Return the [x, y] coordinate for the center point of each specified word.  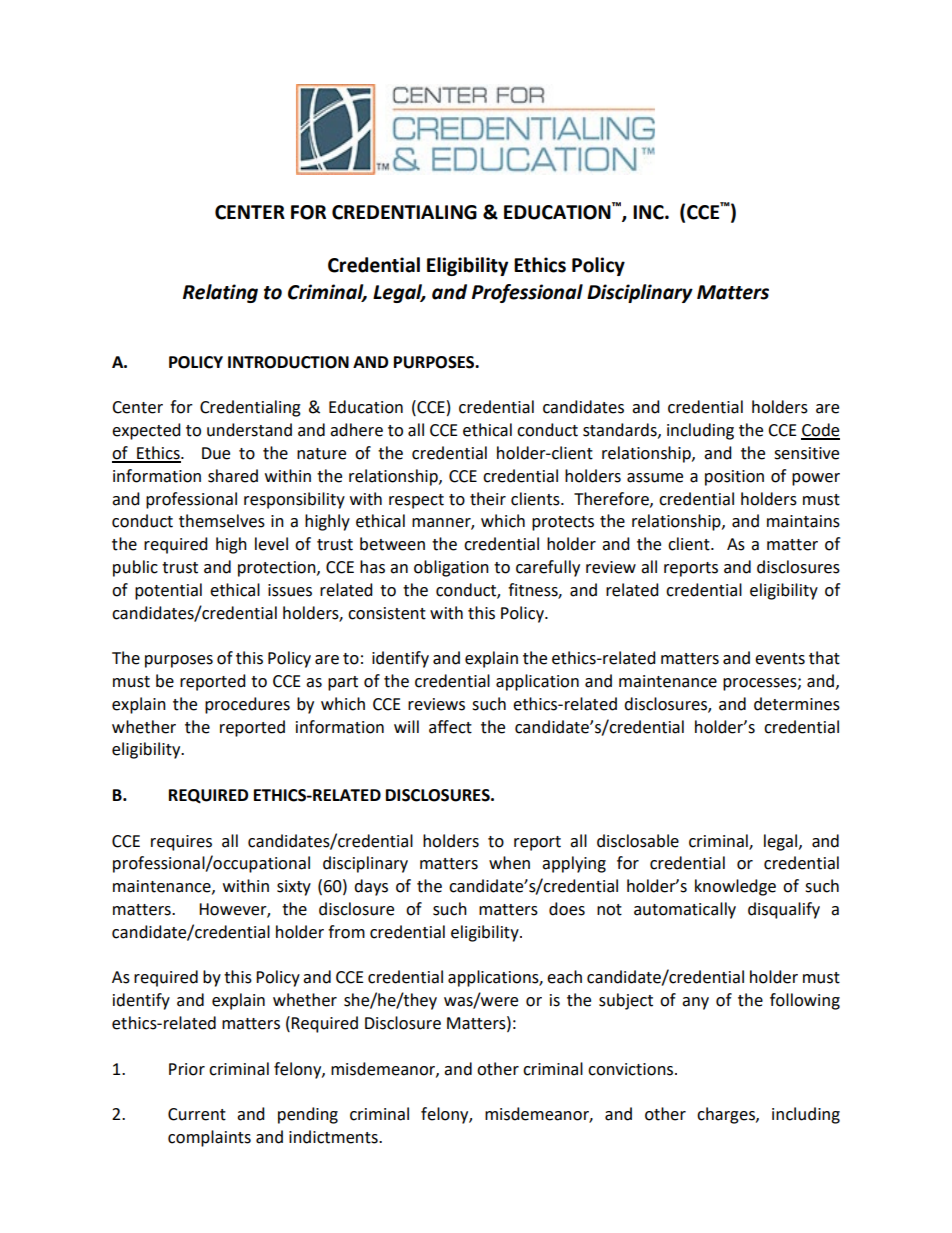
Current [197, 1114]
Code [820, 431]
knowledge [735, 887]
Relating [220, 293]
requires [181, 843]
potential [168, 591]
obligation [451, 568]
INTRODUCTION [288, 362]
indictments [334, 1137]
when [509, 863]
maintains [803, 521]
